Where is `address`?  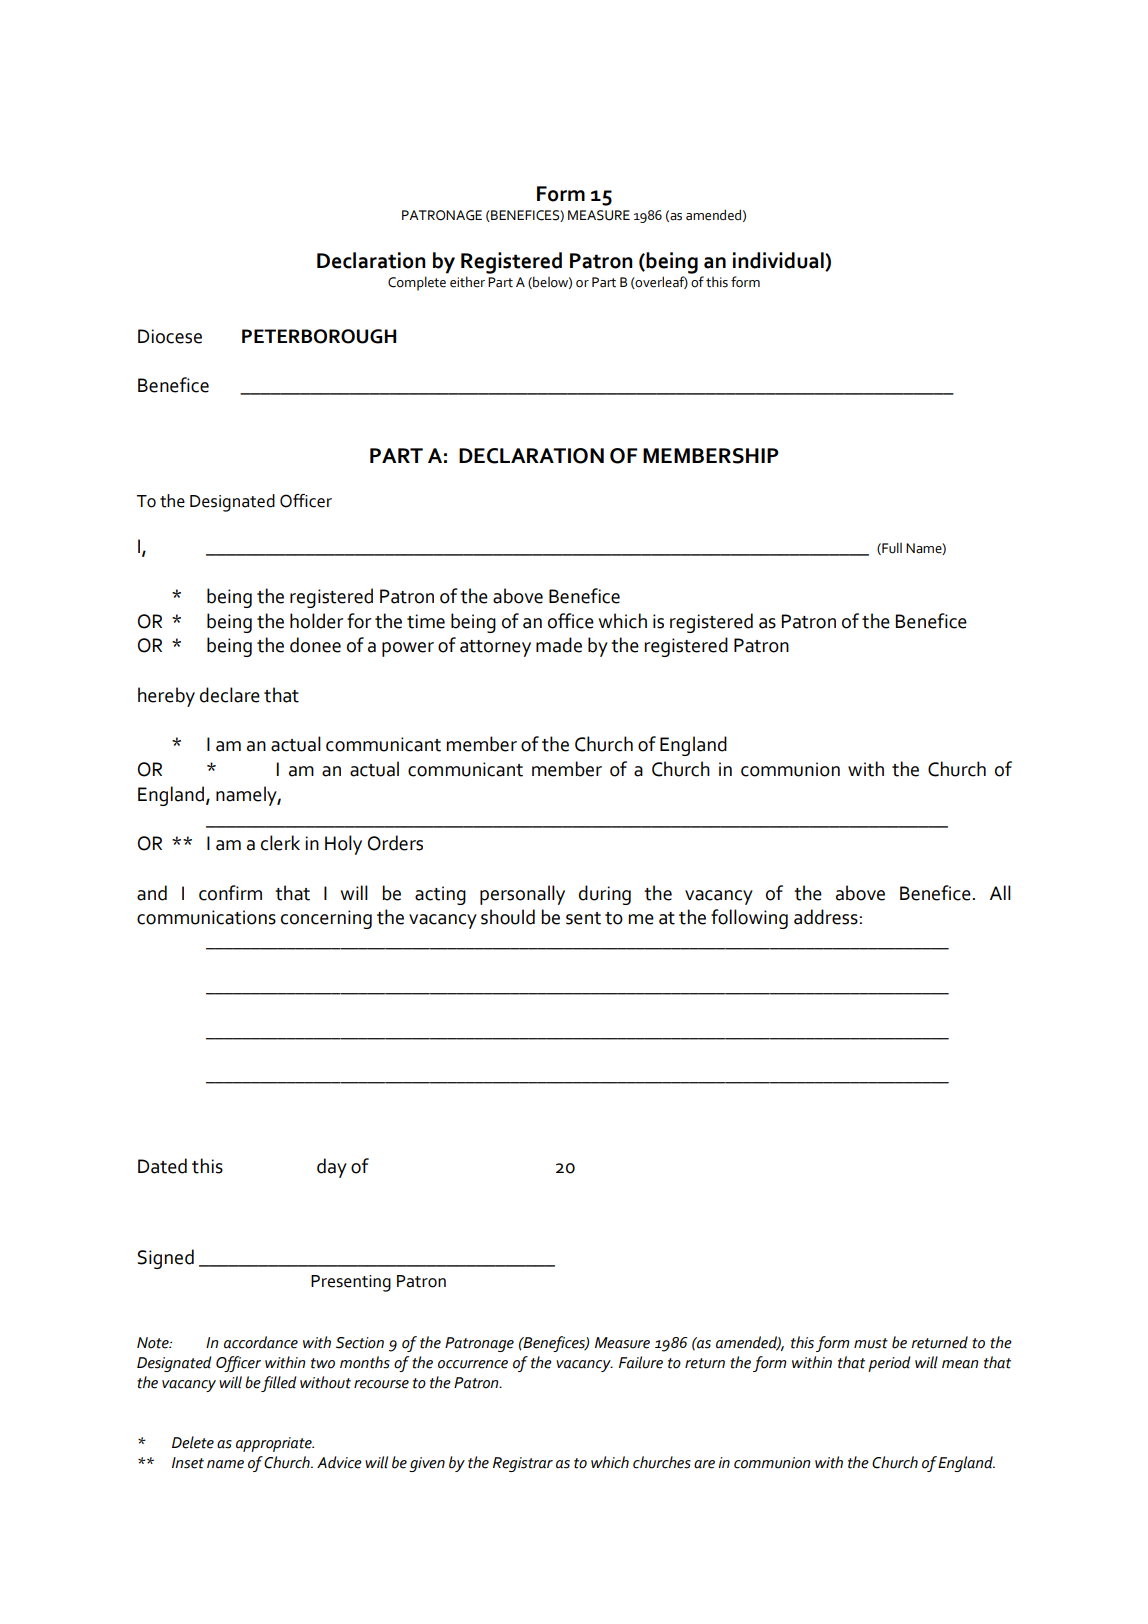
address is located at coordinates (826, 917).
